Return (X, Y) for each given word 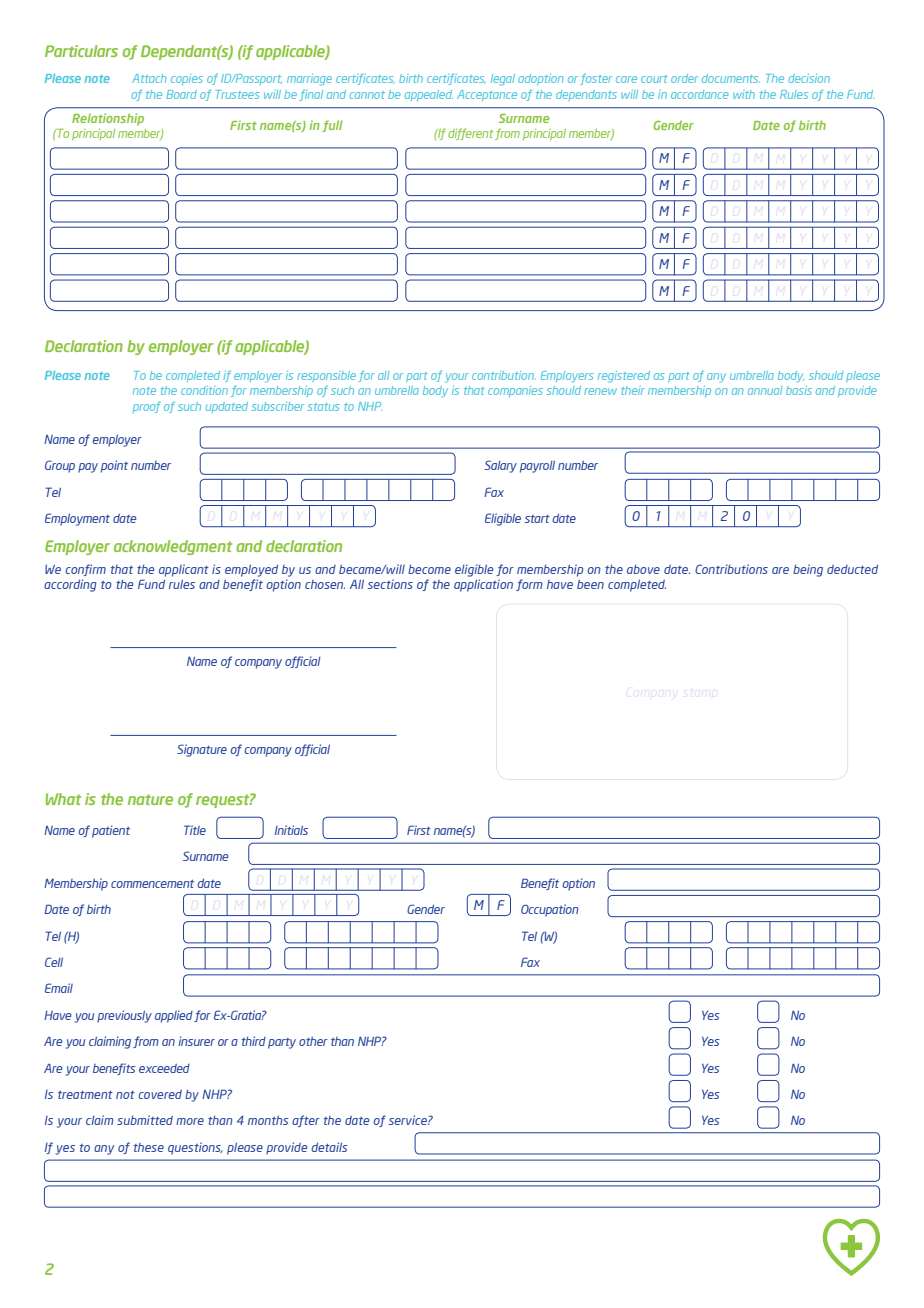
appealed (429, 95)
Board (181, 94)
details (329, 1147)
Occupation (549, 910)
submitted (145, 1120)
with (744, 94)
